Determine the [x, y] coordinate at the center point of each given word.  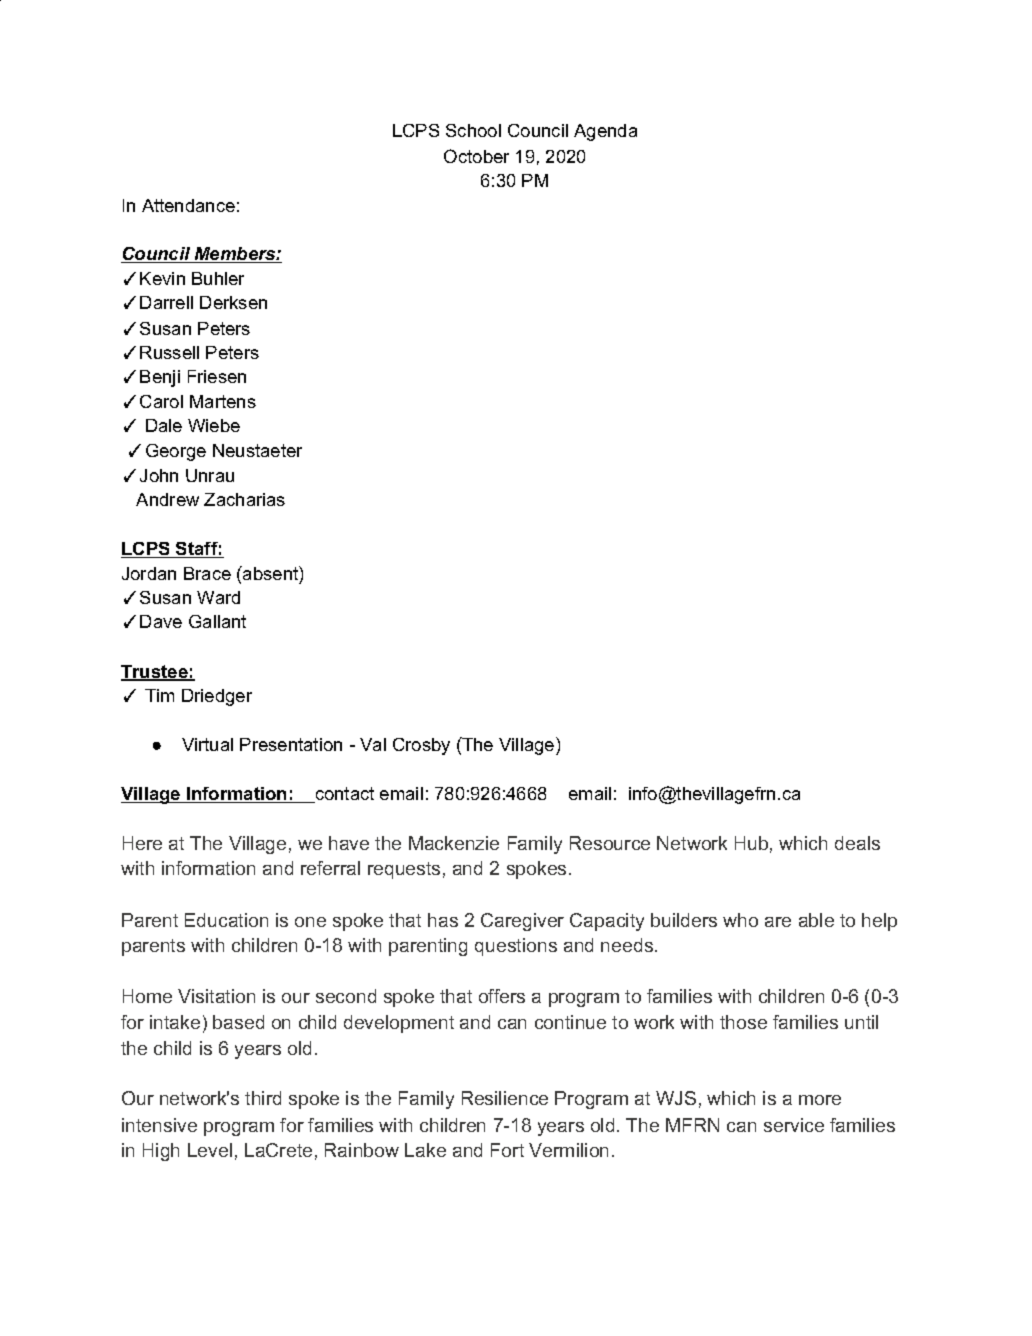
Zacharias [244, 499]
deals [857, 843]
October [476, 156]
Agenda [605, 132]
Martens [223, 401]
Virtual [207, 744]
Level [210, 1150]
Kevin [162, 278]
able [816, 920]
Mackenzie [454, 843]
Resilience [505, 1098]
